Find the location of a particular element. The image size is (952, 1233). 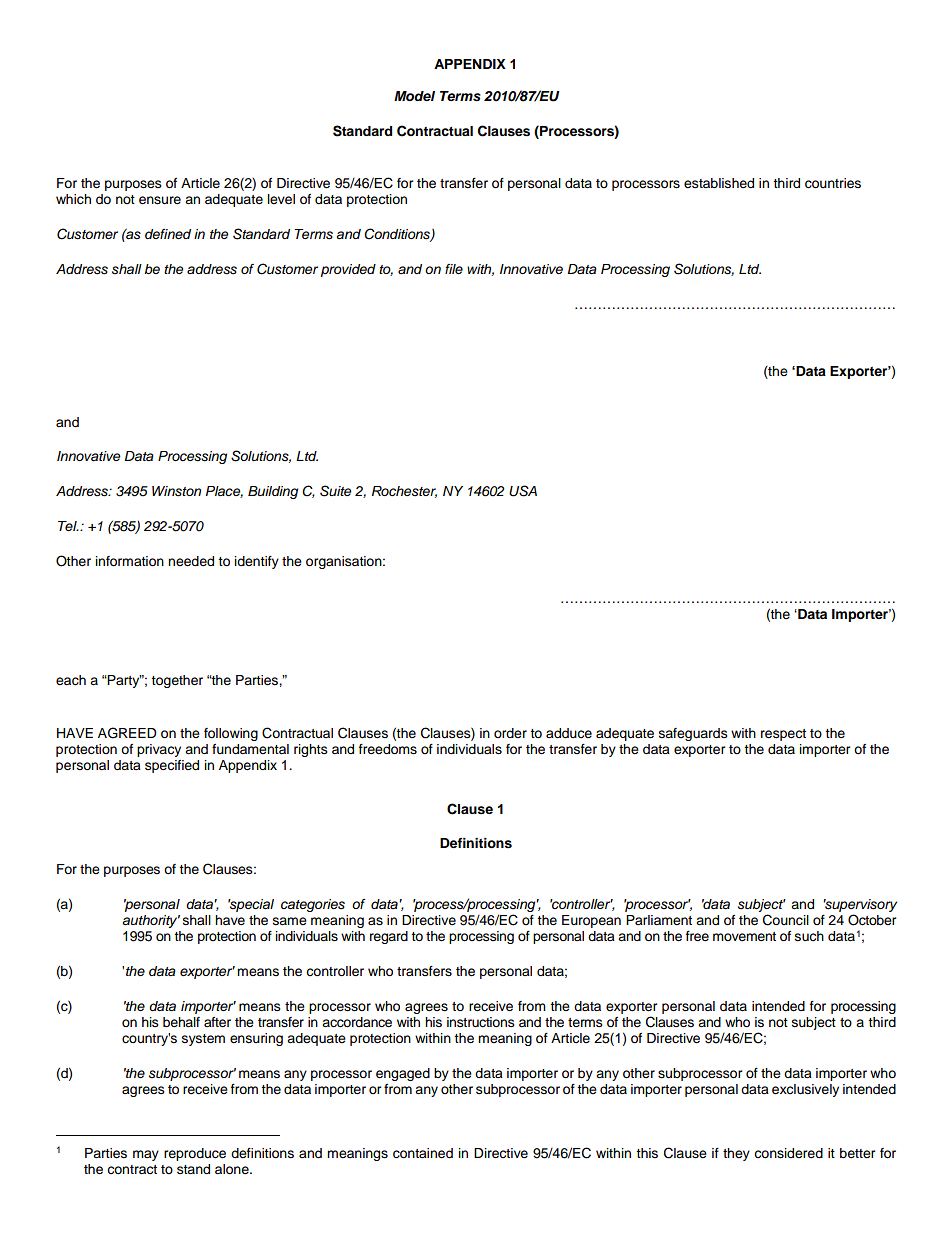

may is located at coordinates (146, 1155).
